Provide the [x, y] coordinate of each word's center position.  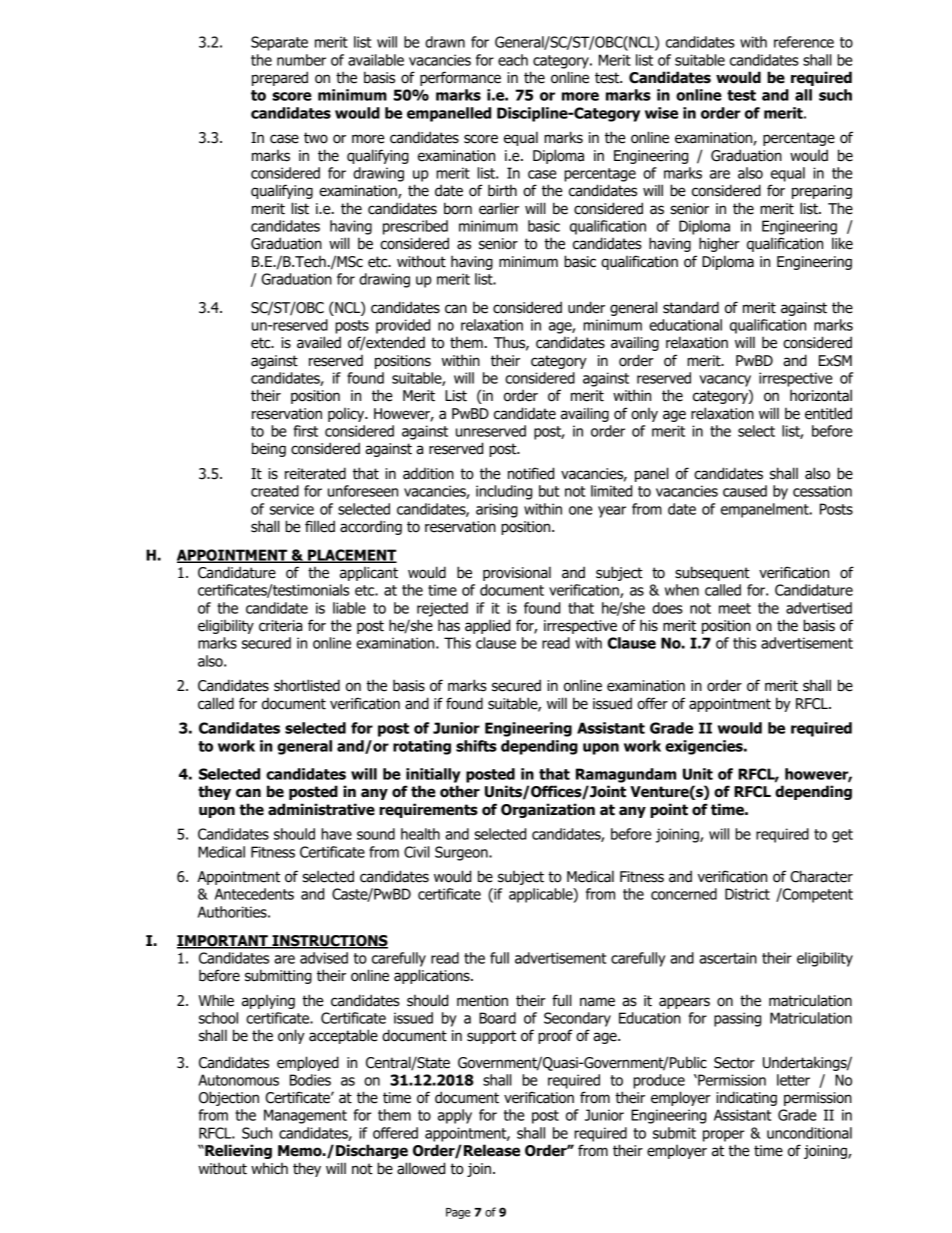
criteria [280, 626]
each [513, 60]
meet [735, 608]
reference [804, 42]
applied [487, 626]
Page [458, 1213]
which [269, 1168]
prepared [280, 78]
